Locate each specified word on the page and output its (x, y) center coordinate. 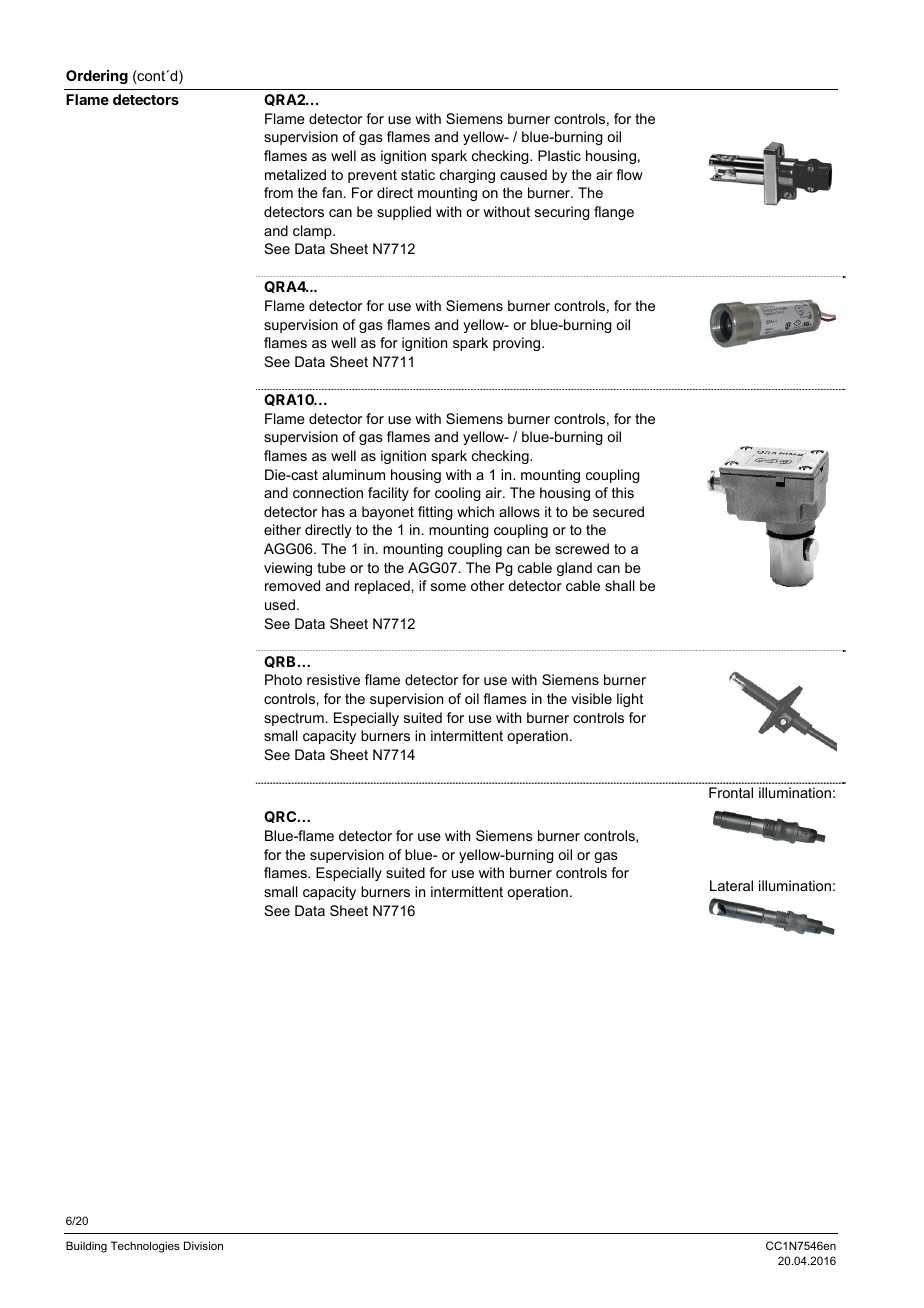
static (418, 174)
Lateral (731, 885)
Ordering (97, 77)
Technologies (145, 1247)
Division (203, 1245)
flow (629, 174)
